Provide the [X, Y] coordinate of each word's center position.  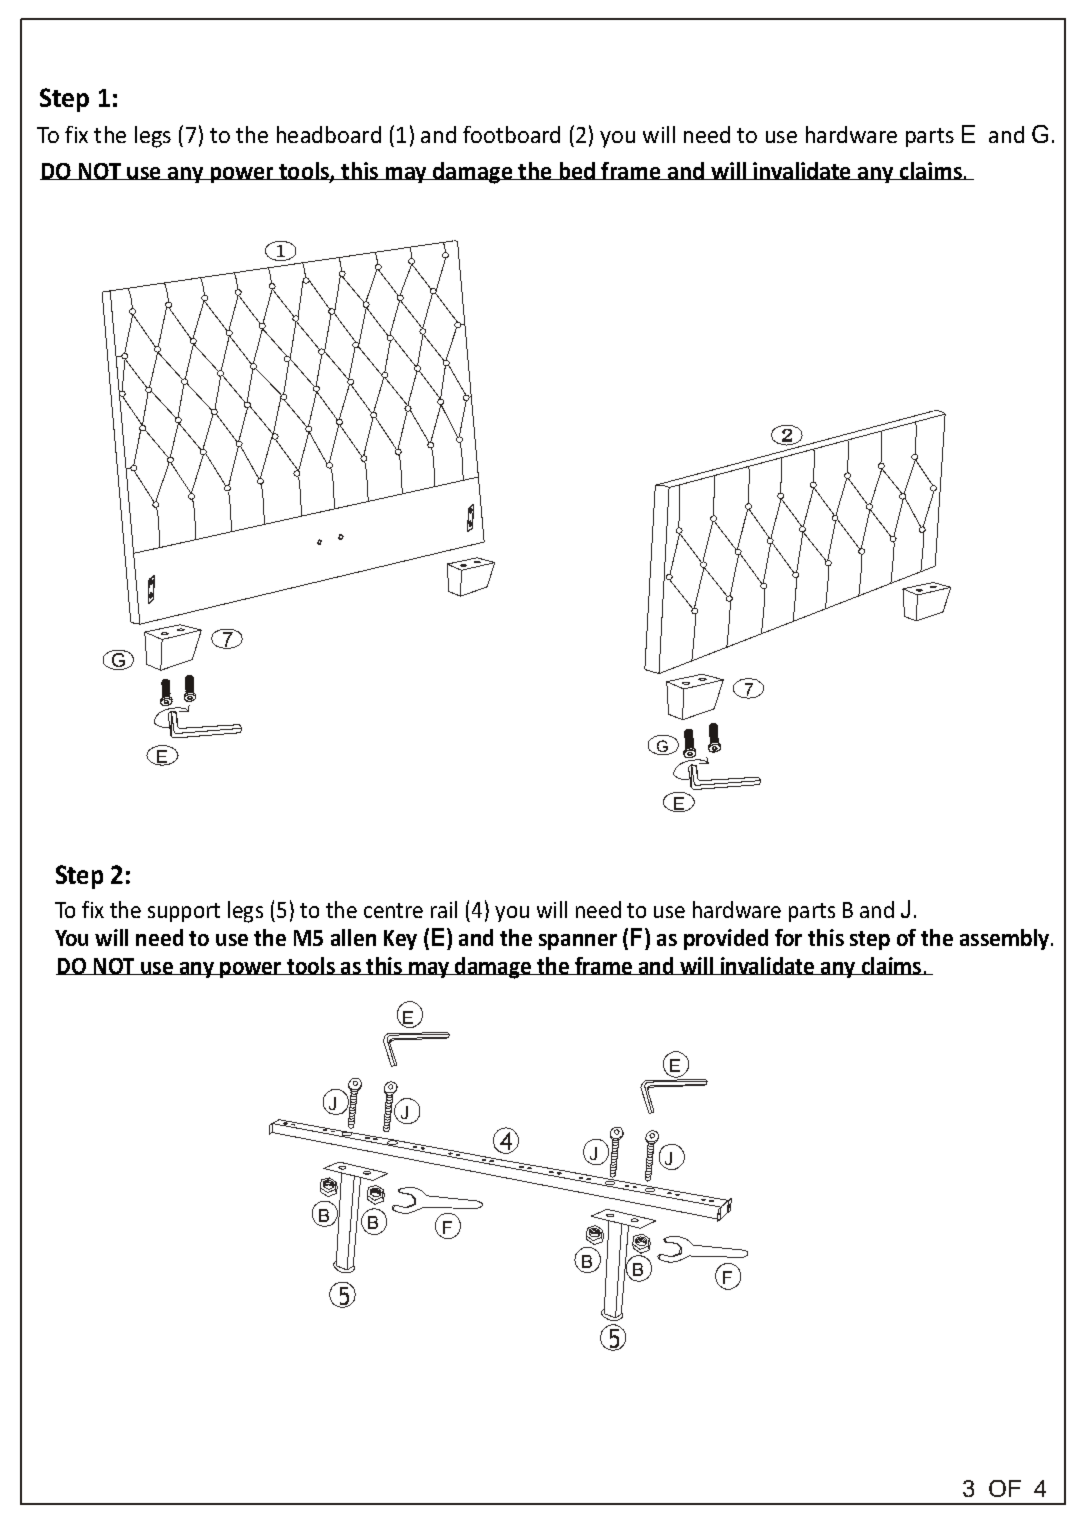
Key [400, 940]
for [788, 937]
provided [726, 939]
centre [393, 910]
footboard [511, 134]
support [184, 912]
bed [577, 171]
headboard [329, 134]
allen [353, 937]
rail [444, 909]
